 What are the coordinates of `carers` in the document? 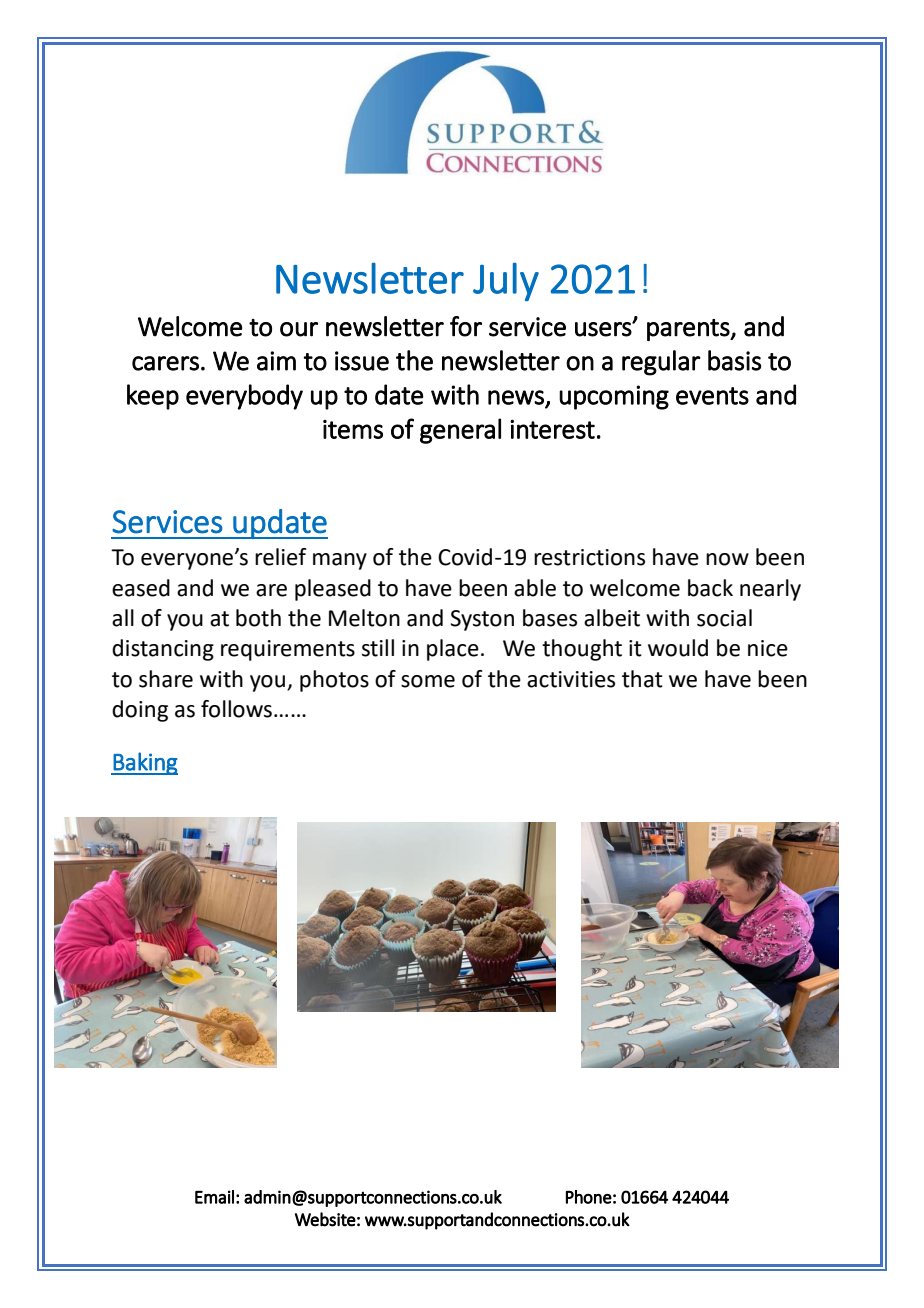 It's located at (165, 363).
